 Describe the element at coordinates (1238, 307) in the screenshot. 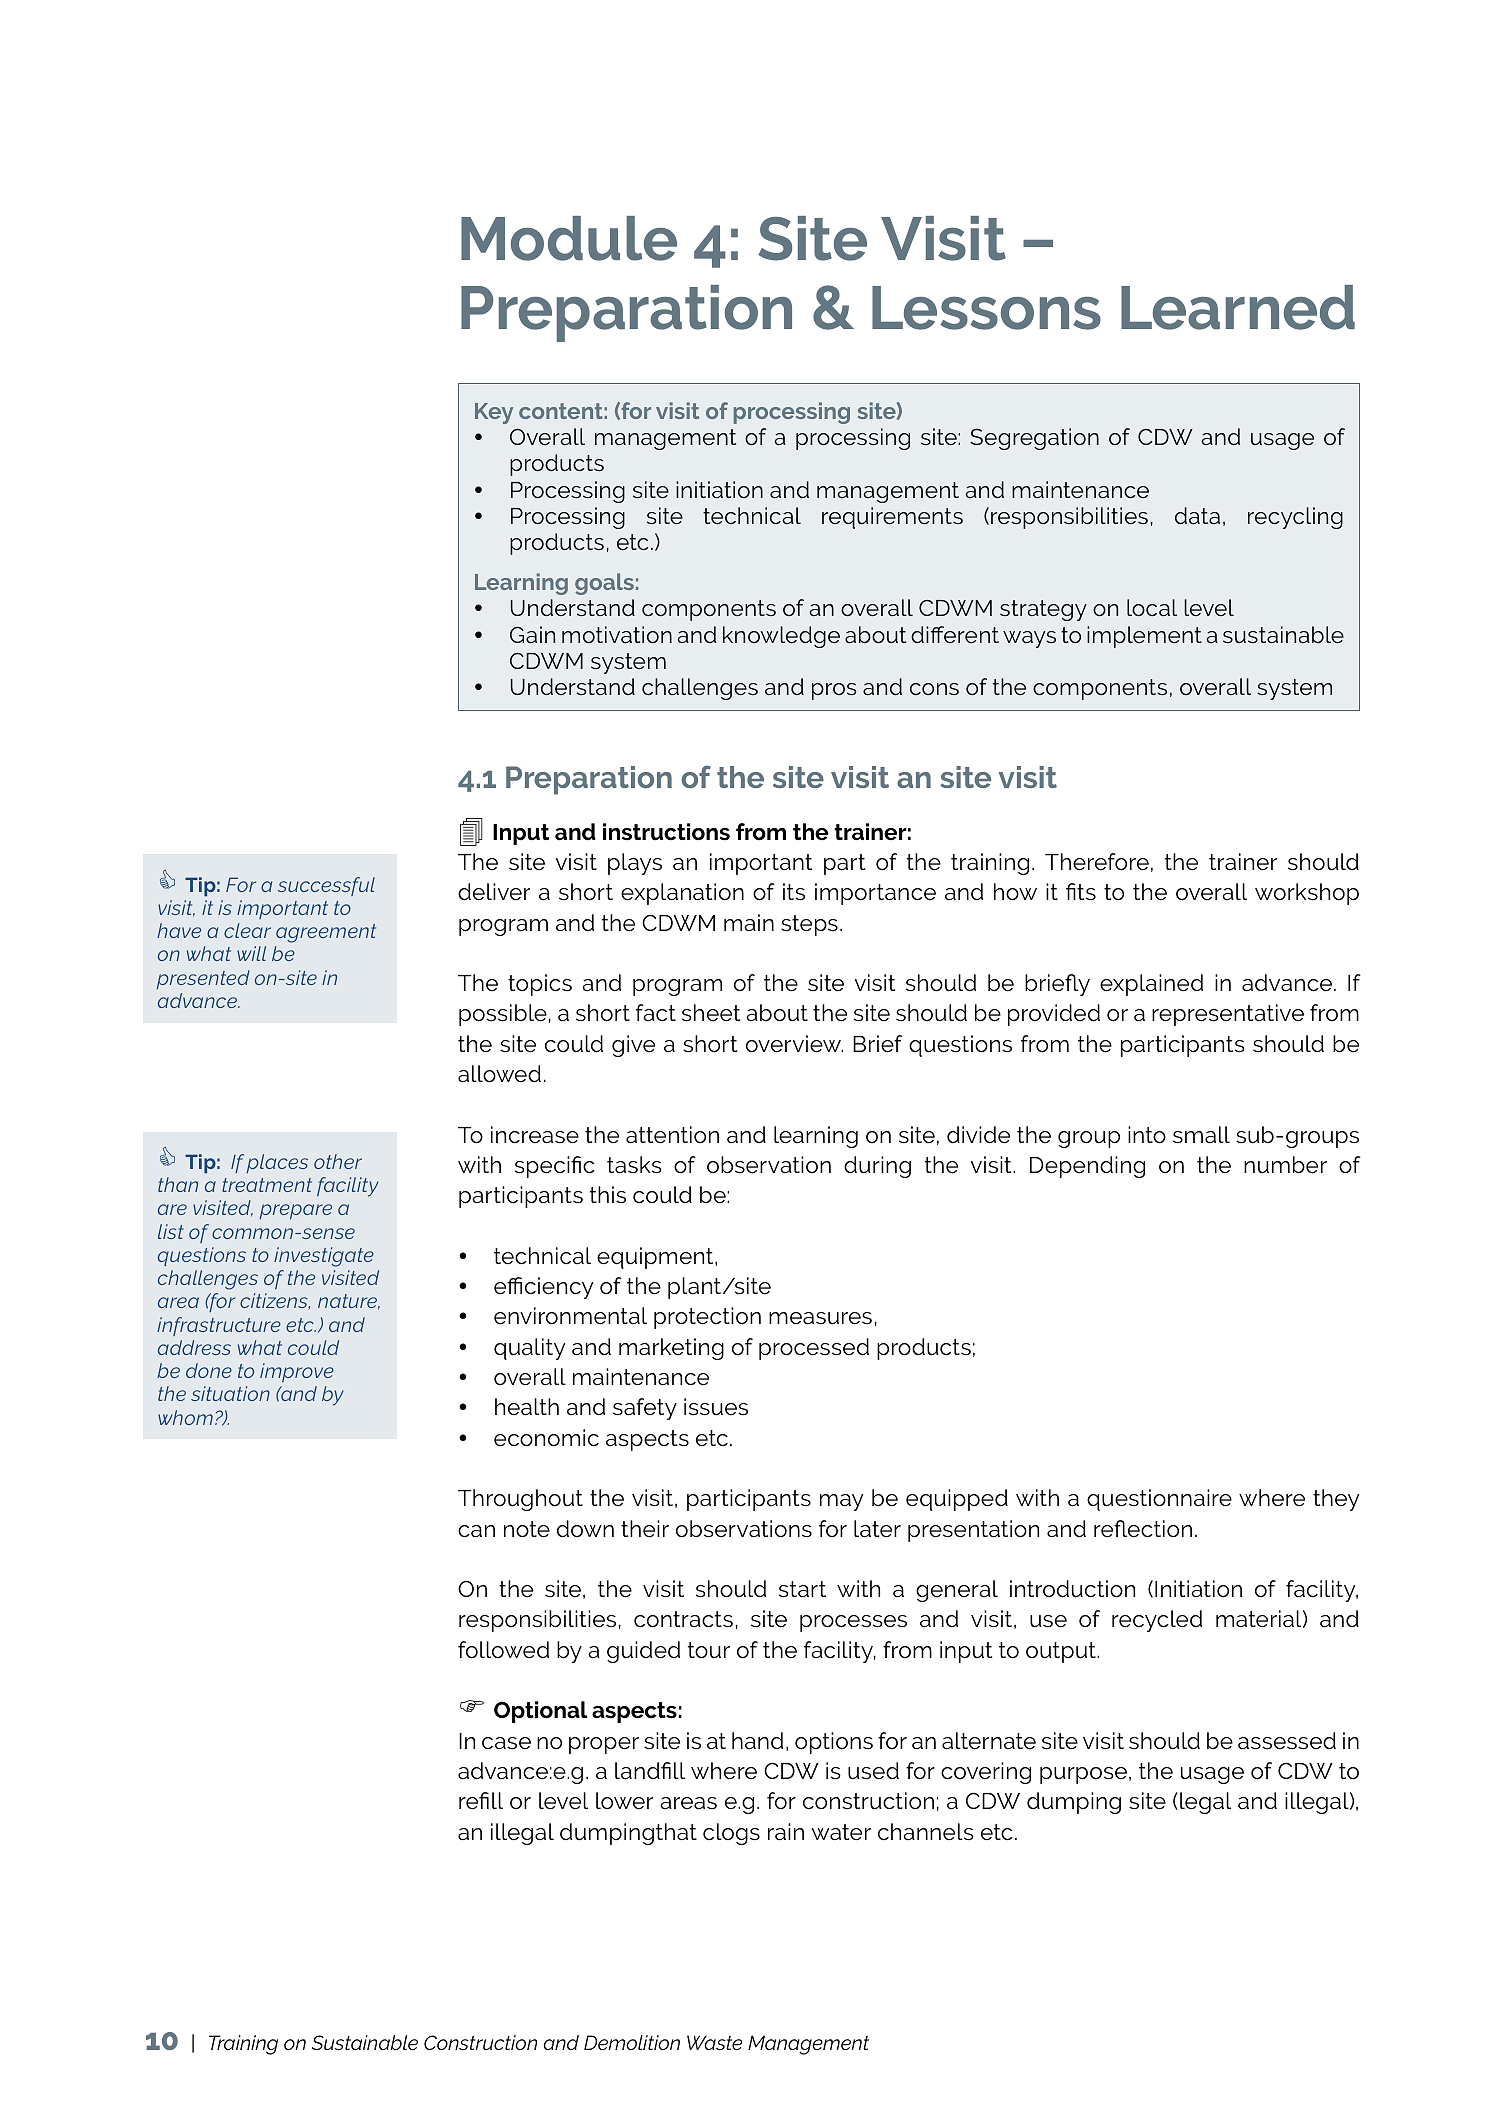

I see `Learned` at that location.
